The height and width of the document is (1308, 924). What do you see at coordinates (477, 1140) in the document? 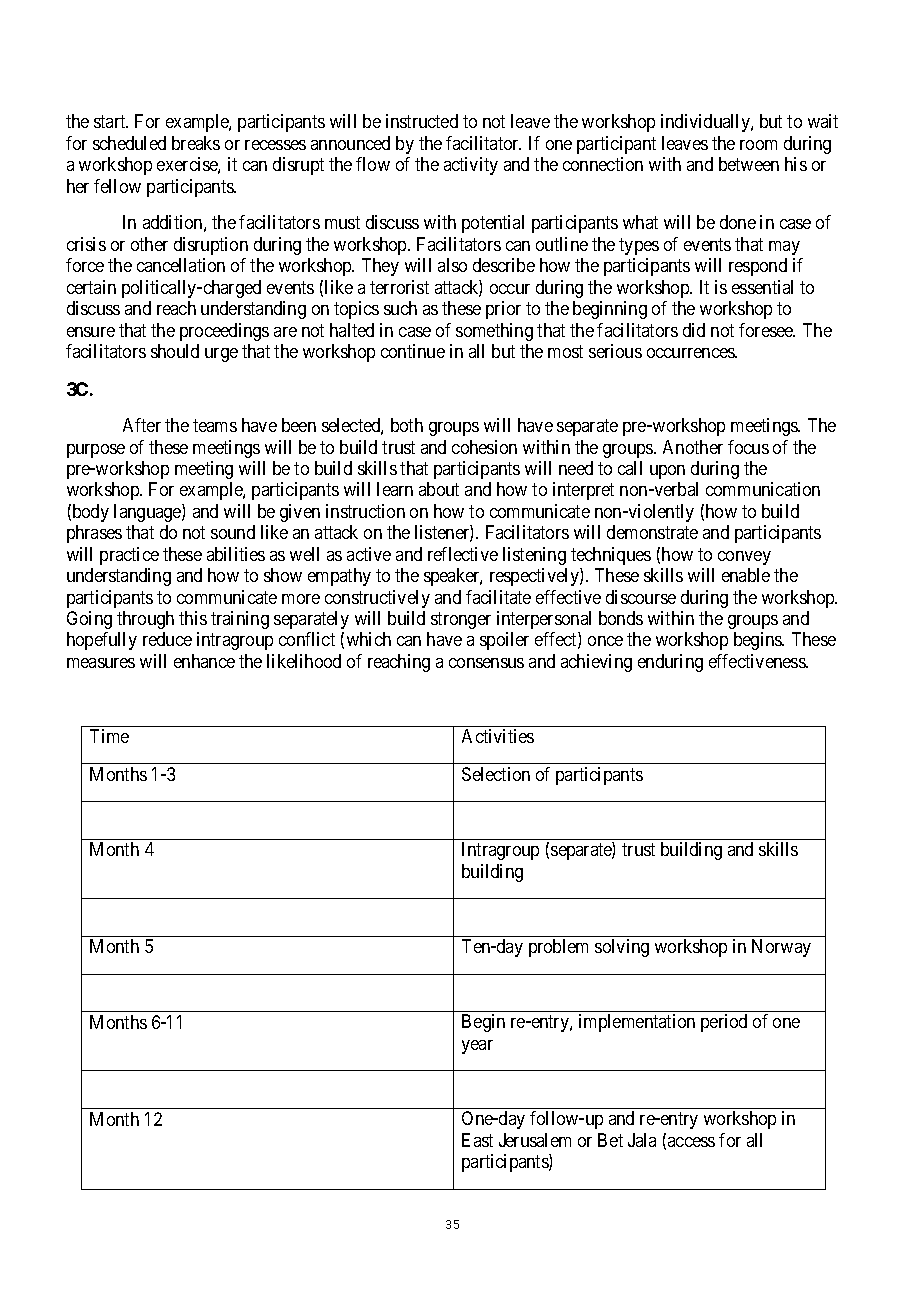
I see `East` at bounding box center [477, 1140].
